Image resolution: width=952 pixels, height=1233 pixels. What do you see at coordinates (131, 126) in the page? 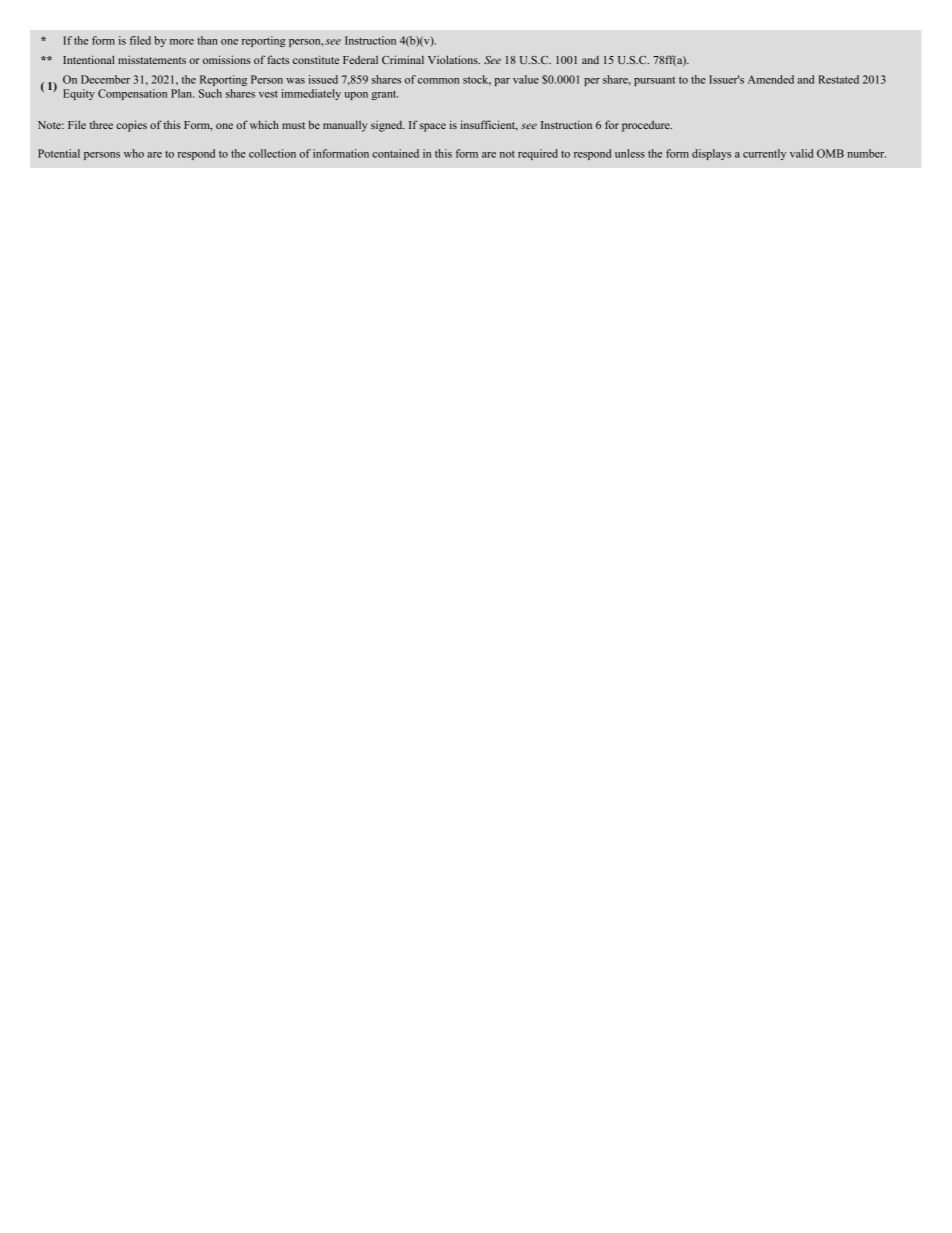
I see `copies` at bounding box center [131, 126].
